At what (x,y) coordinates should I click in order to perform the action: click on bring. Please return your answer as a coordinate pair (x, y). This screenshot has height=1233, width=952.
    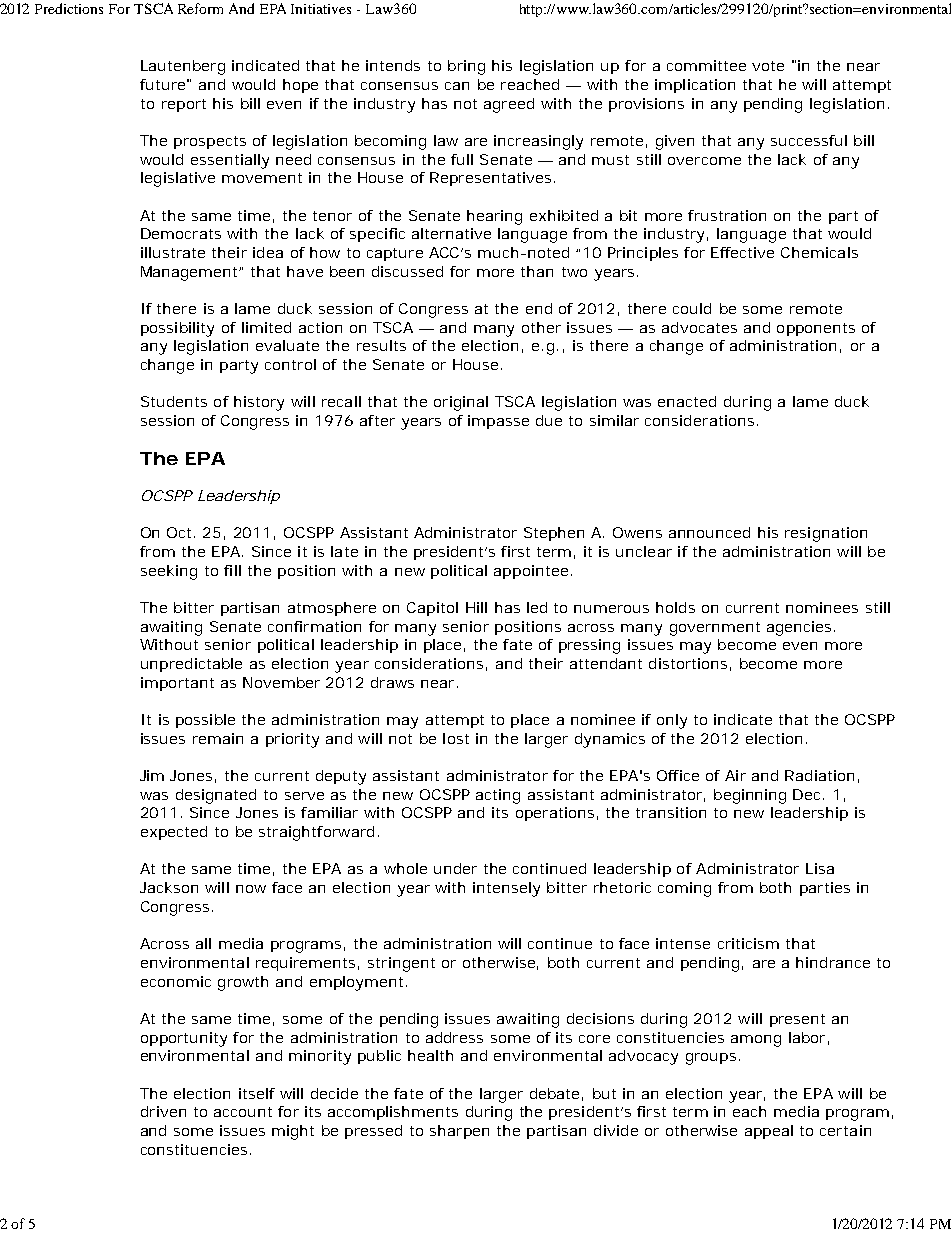
    Looking at the image, I should click on (466, 67).
